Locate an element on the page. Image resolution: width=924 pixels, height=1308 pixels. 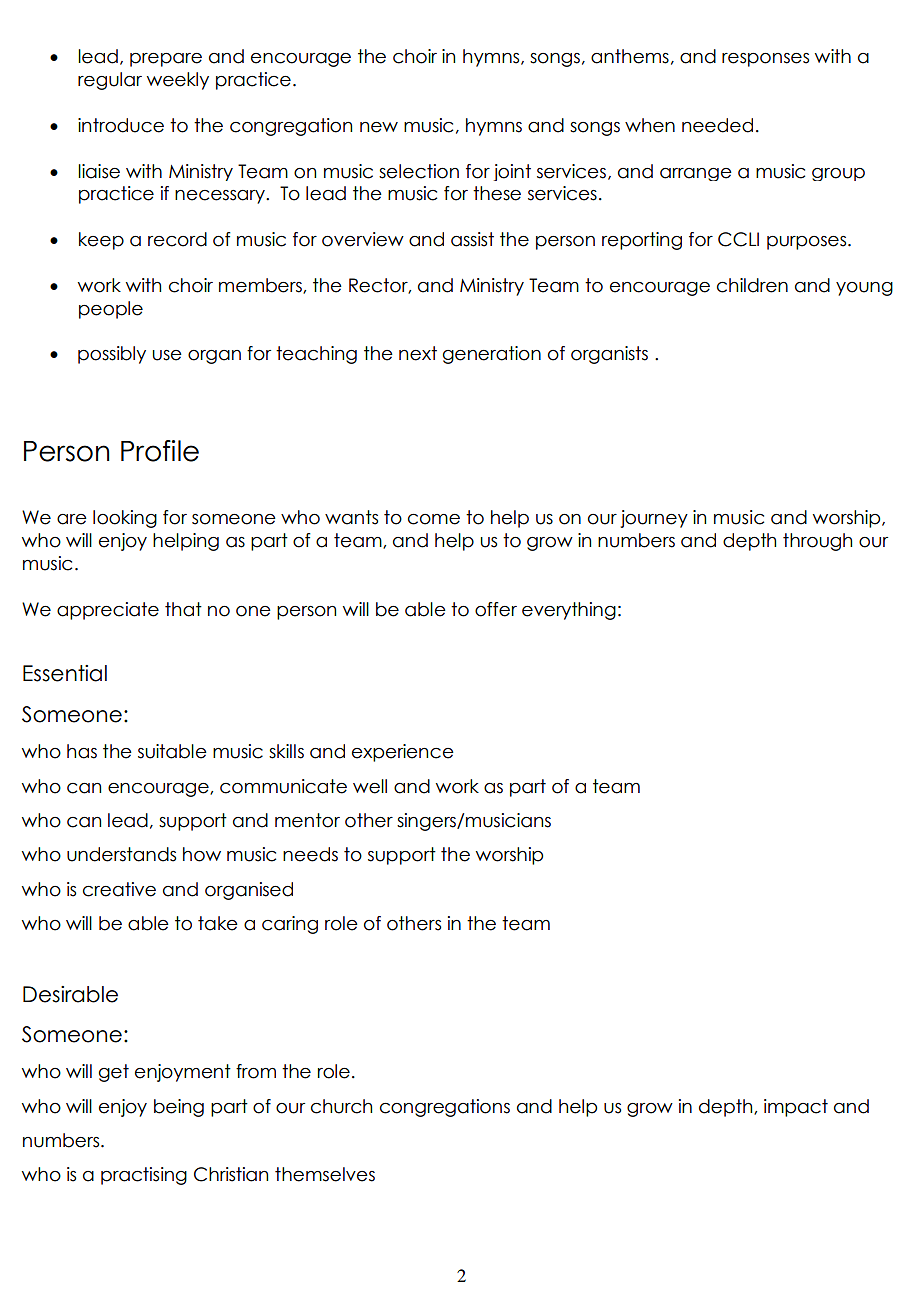
that is located at coordinates (183, 609).
